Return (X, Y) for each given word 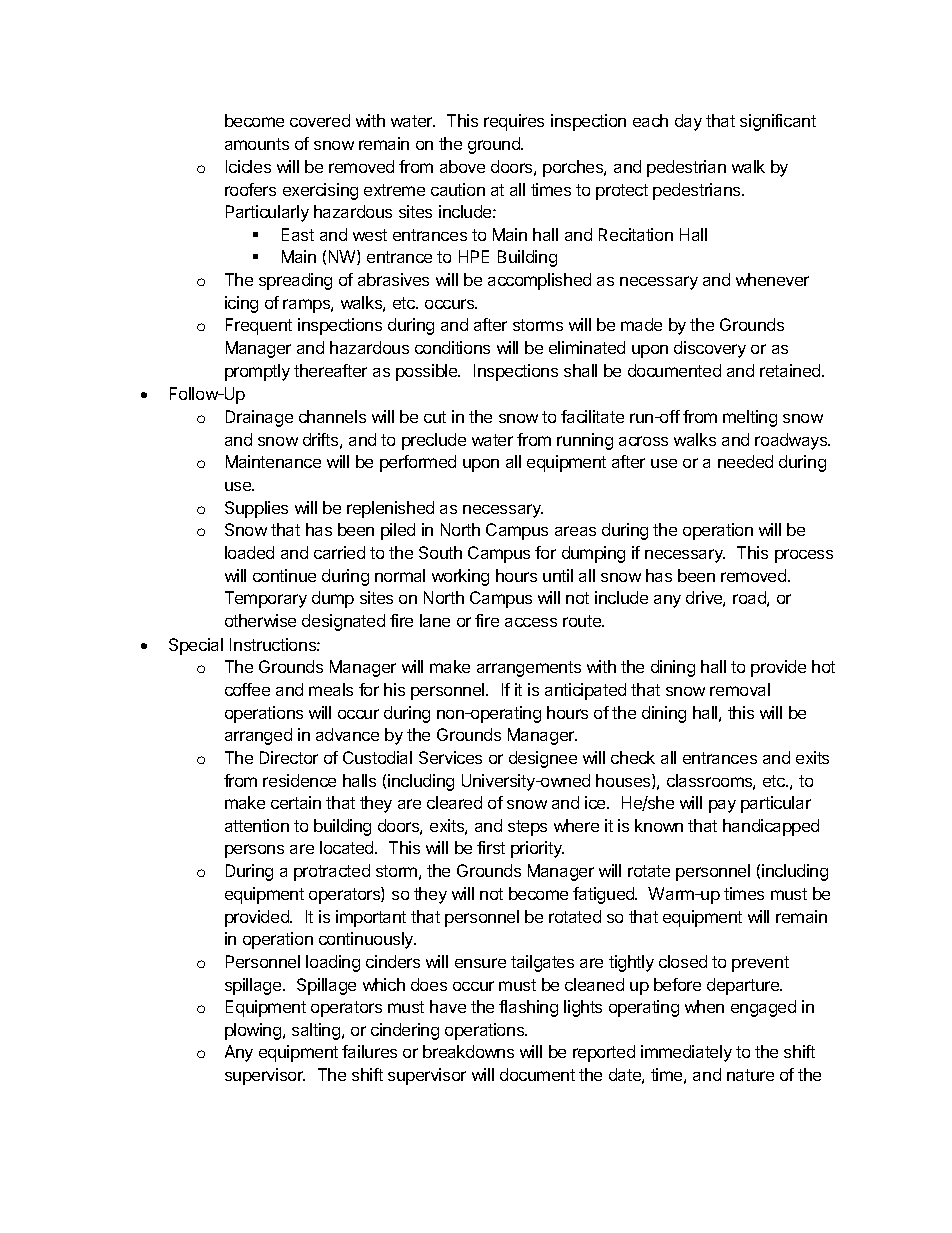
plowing (253, 1031)
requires (514, 122)
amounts (257, 144)
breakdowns (468, 1051)
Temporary (266, 599)
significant (778, 122)
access (531, 622)
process (804, 556)
